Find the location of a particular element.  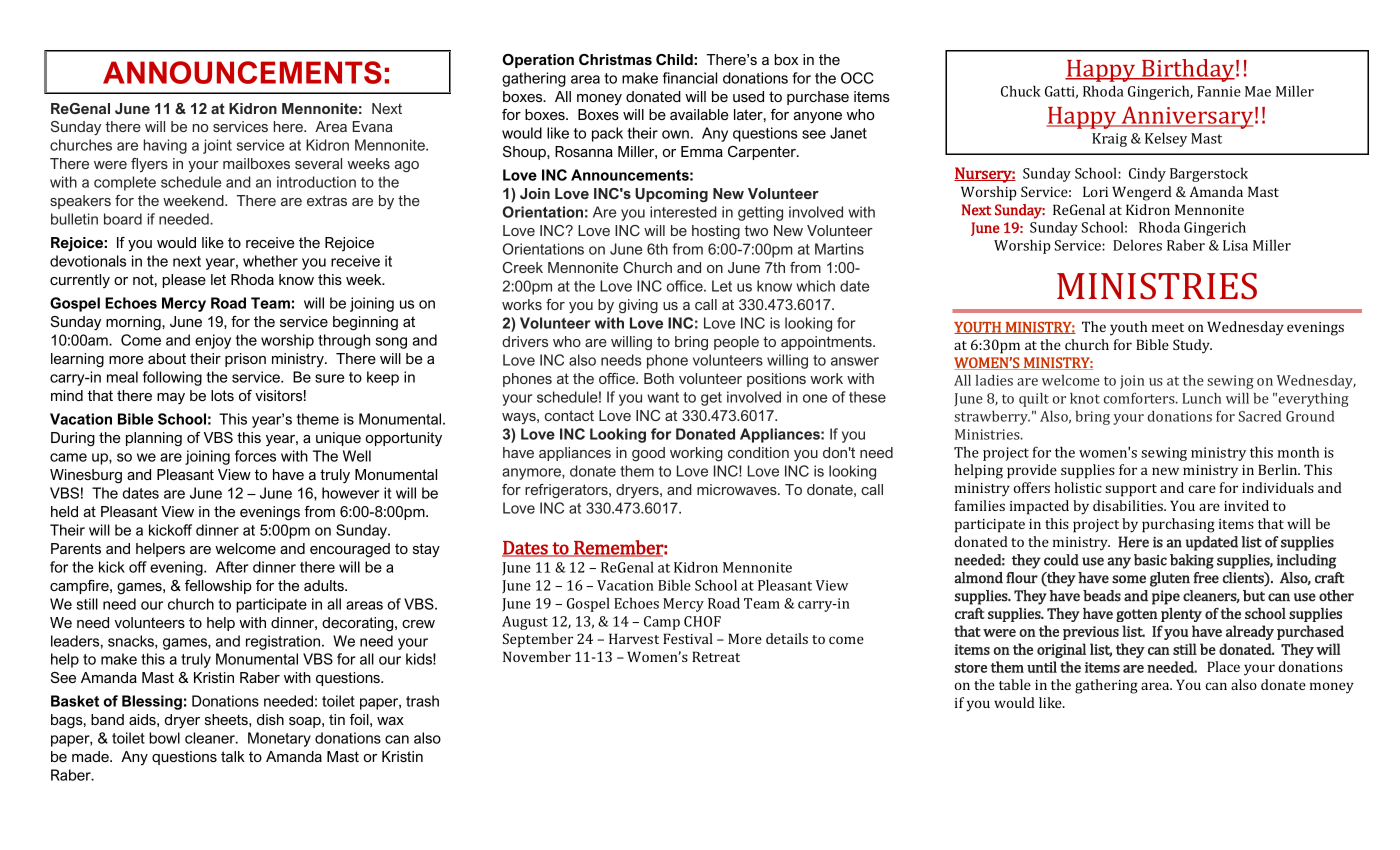

financial is located at coordinates (690, 78).
